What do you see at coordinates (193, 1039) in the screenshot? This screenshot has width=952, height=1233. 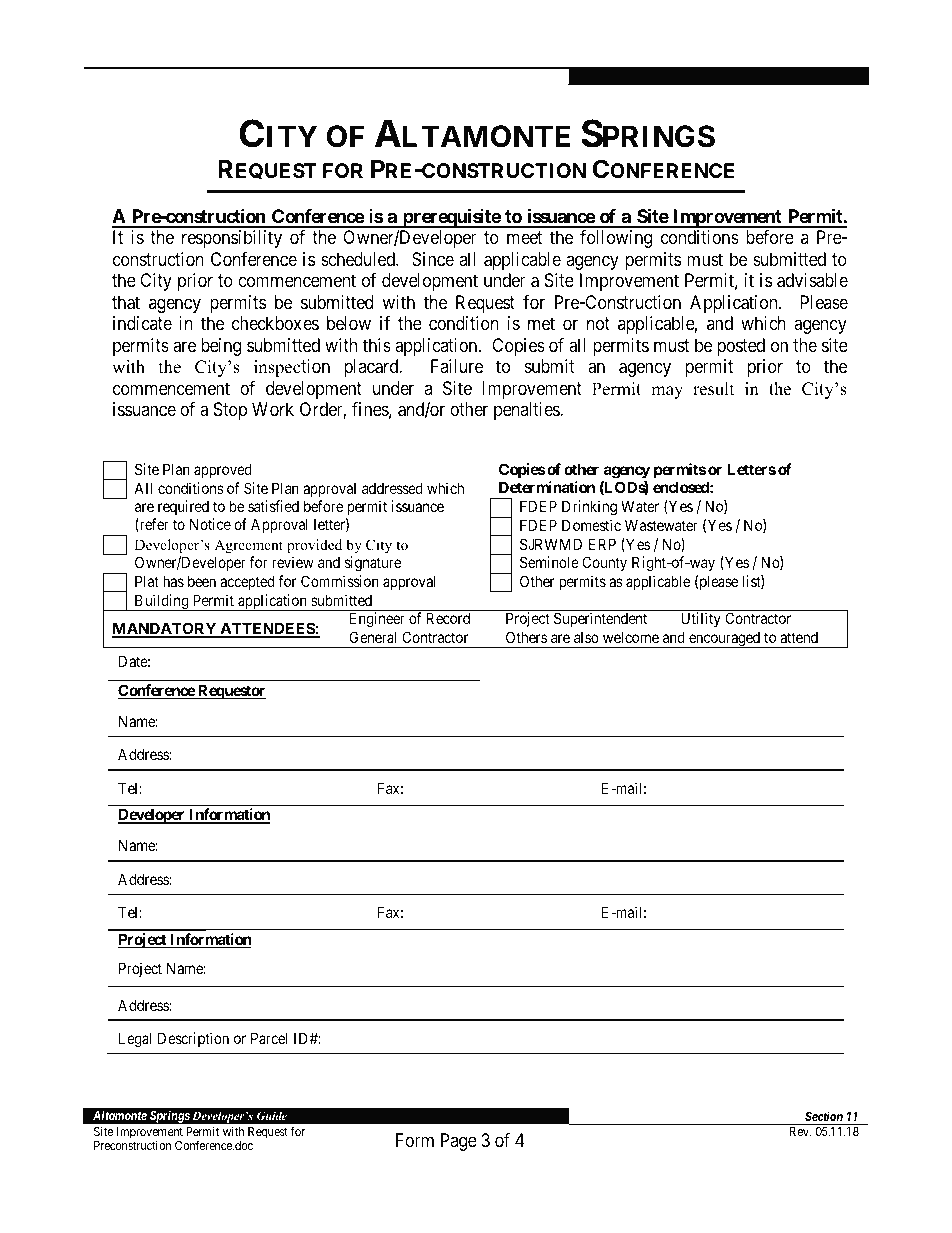 I see `Description` at bounding box center [193, 1039].
